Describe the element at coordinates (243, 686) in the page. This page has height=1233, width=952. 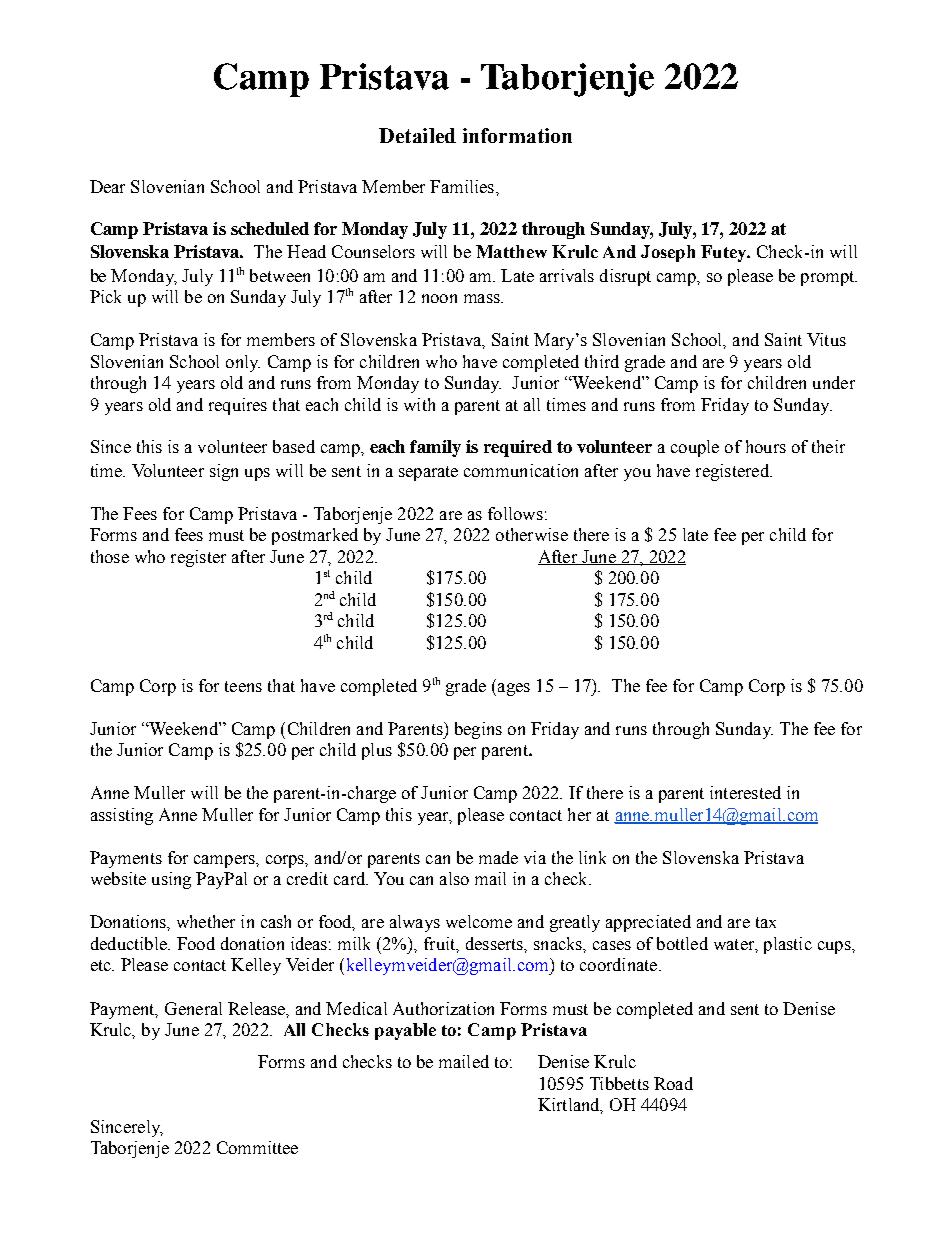
I see `teens` at that location.
